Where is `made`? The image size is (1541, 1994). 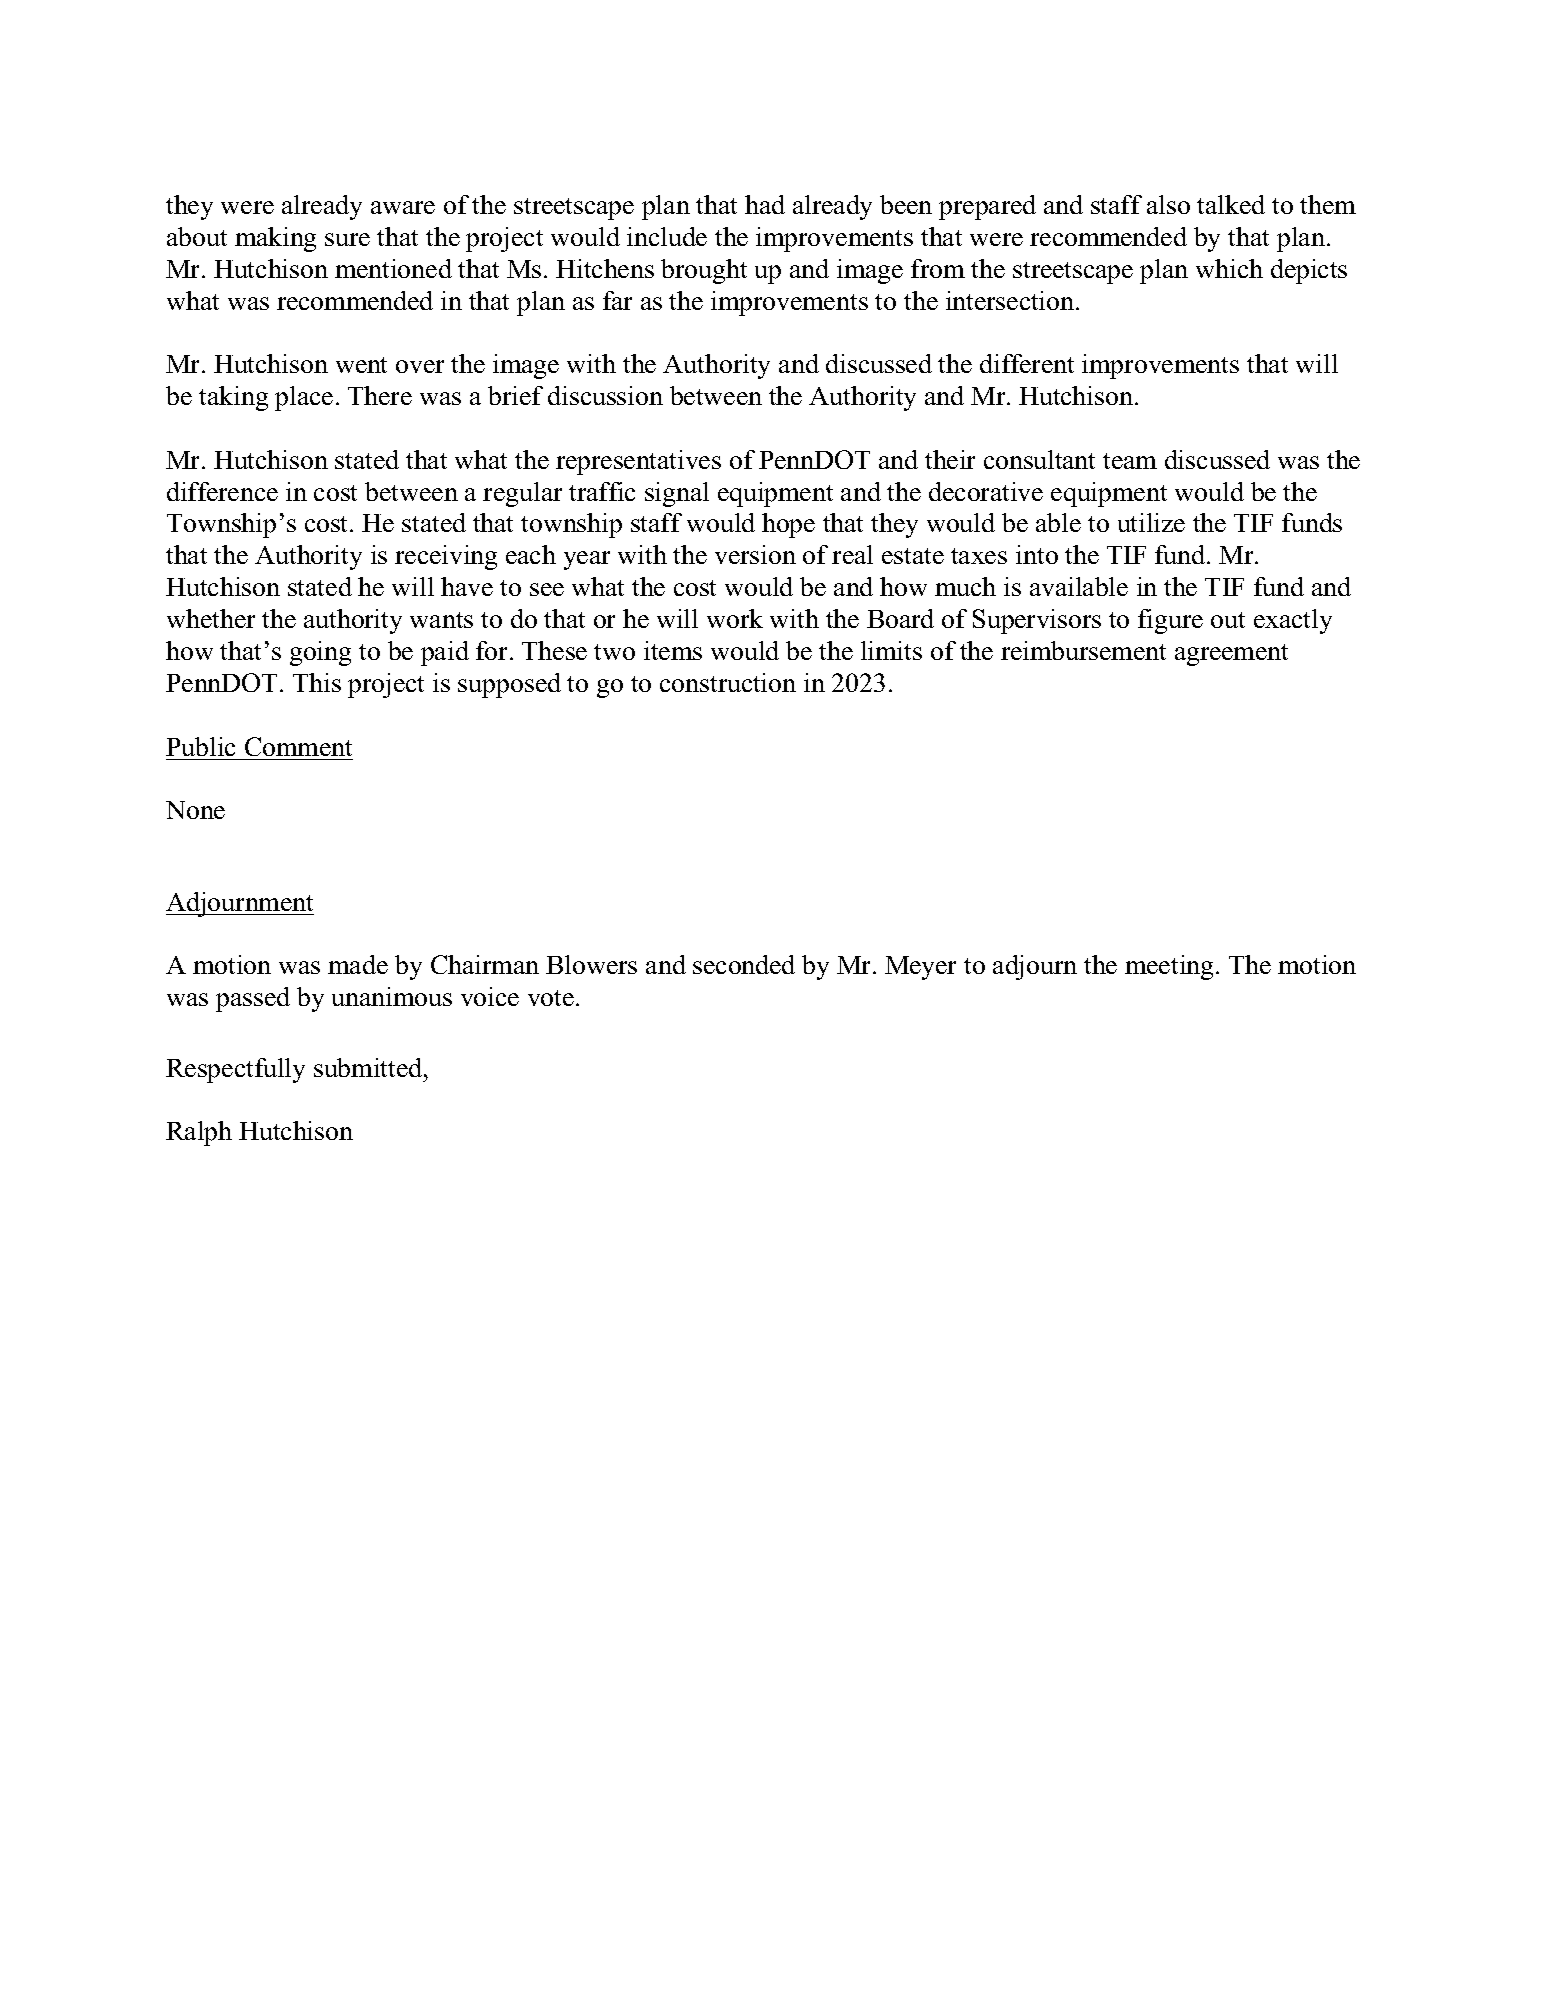 made is located at coordinates (358, 964).
